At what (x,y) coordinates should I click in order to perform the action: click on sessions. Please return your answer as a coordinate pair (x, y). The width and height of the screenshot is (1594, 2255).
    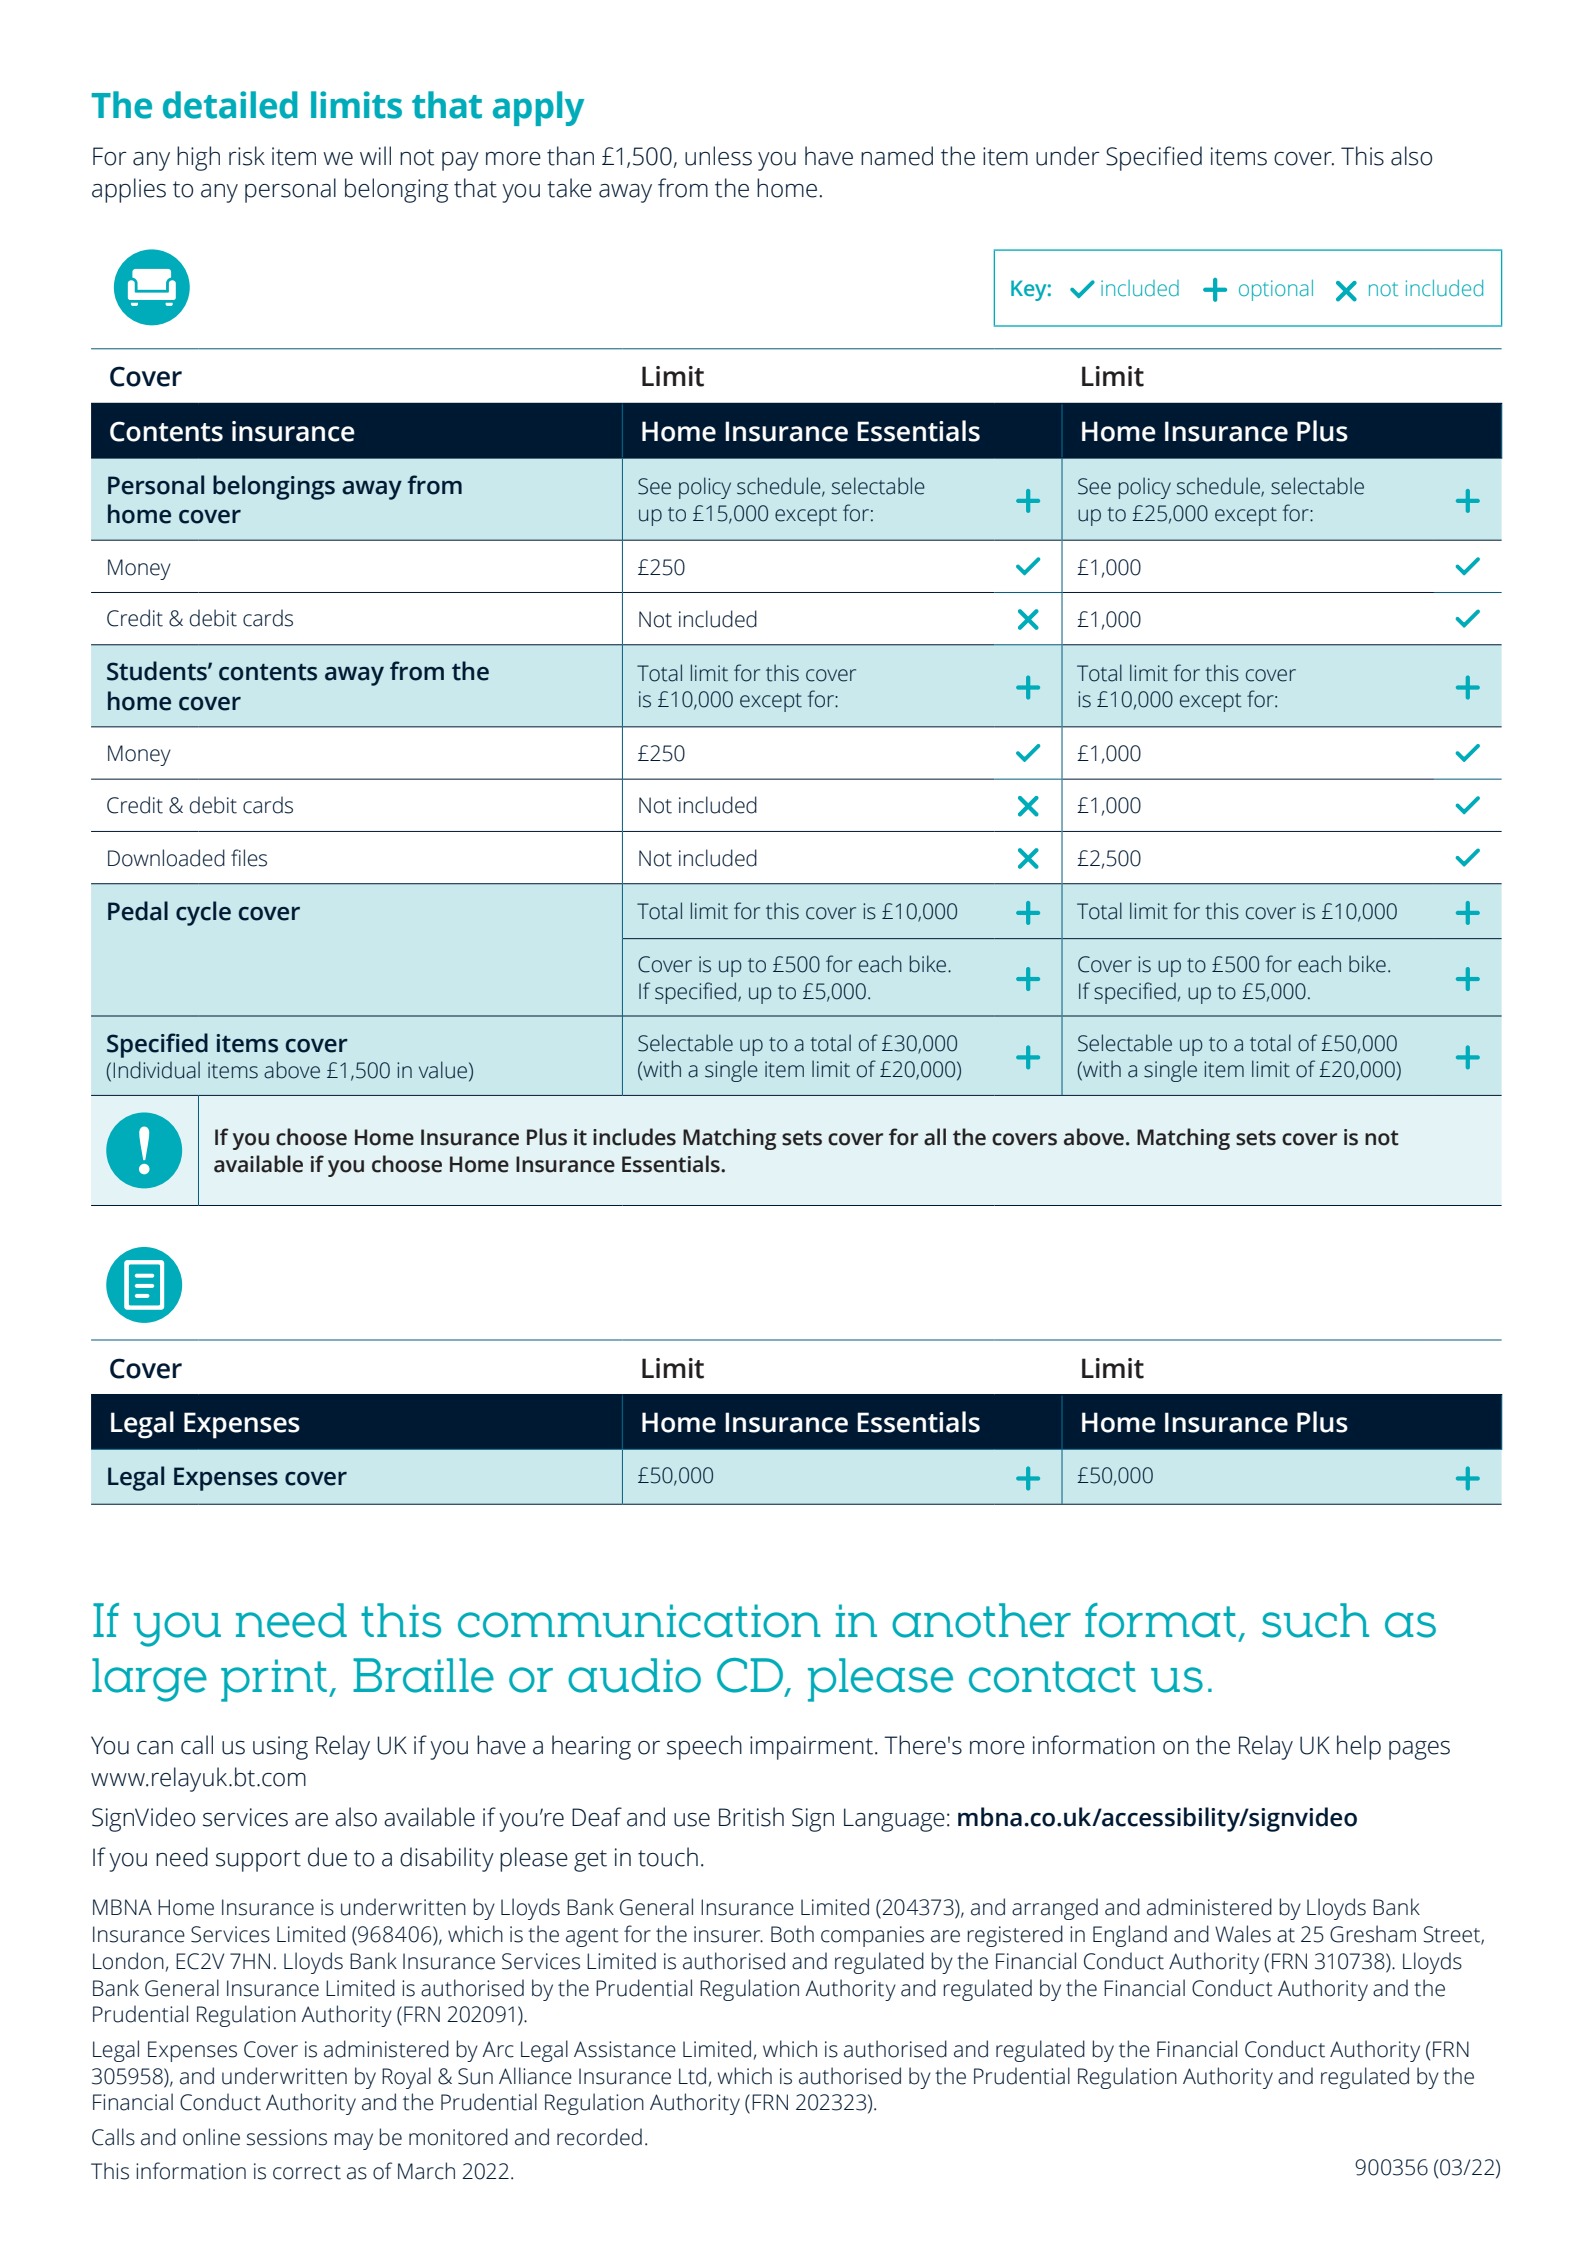
    Looking at the image, I should click on (287, 2137).
